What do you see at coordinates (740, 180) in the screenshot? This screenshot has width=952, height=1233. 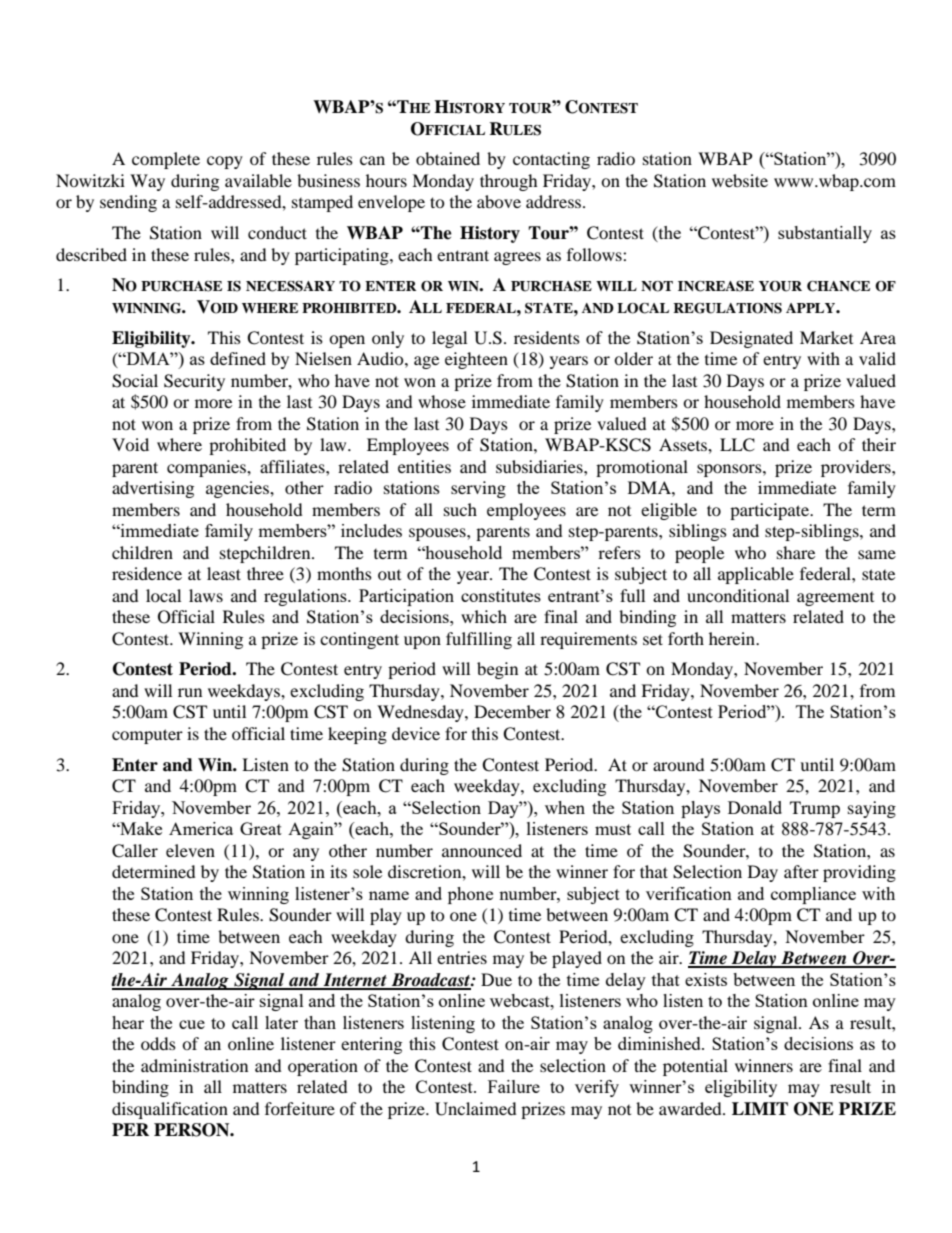 I see `website` at bounding box center [740, 180].
